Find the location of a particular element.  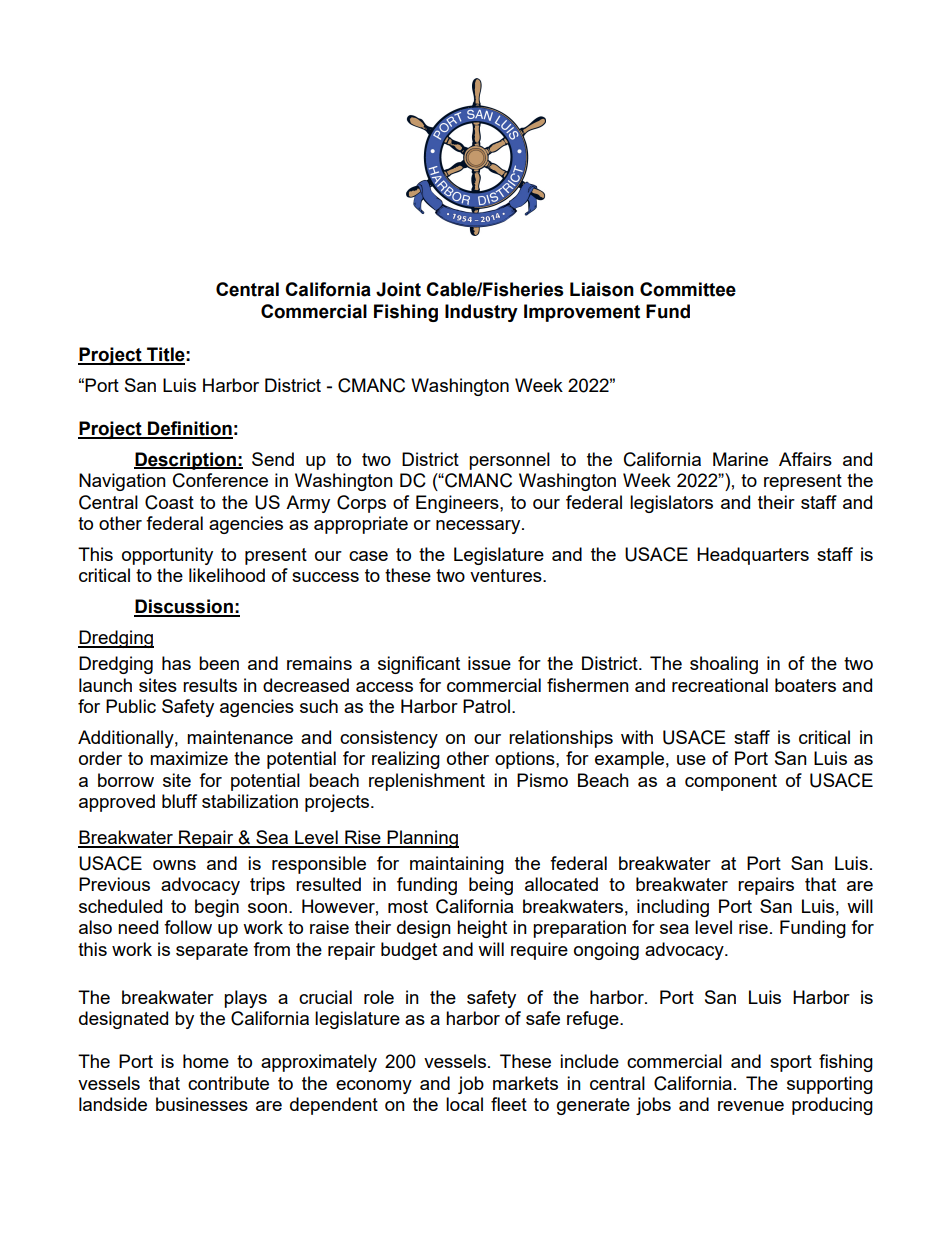

component is located at coordinates (731, 782).
